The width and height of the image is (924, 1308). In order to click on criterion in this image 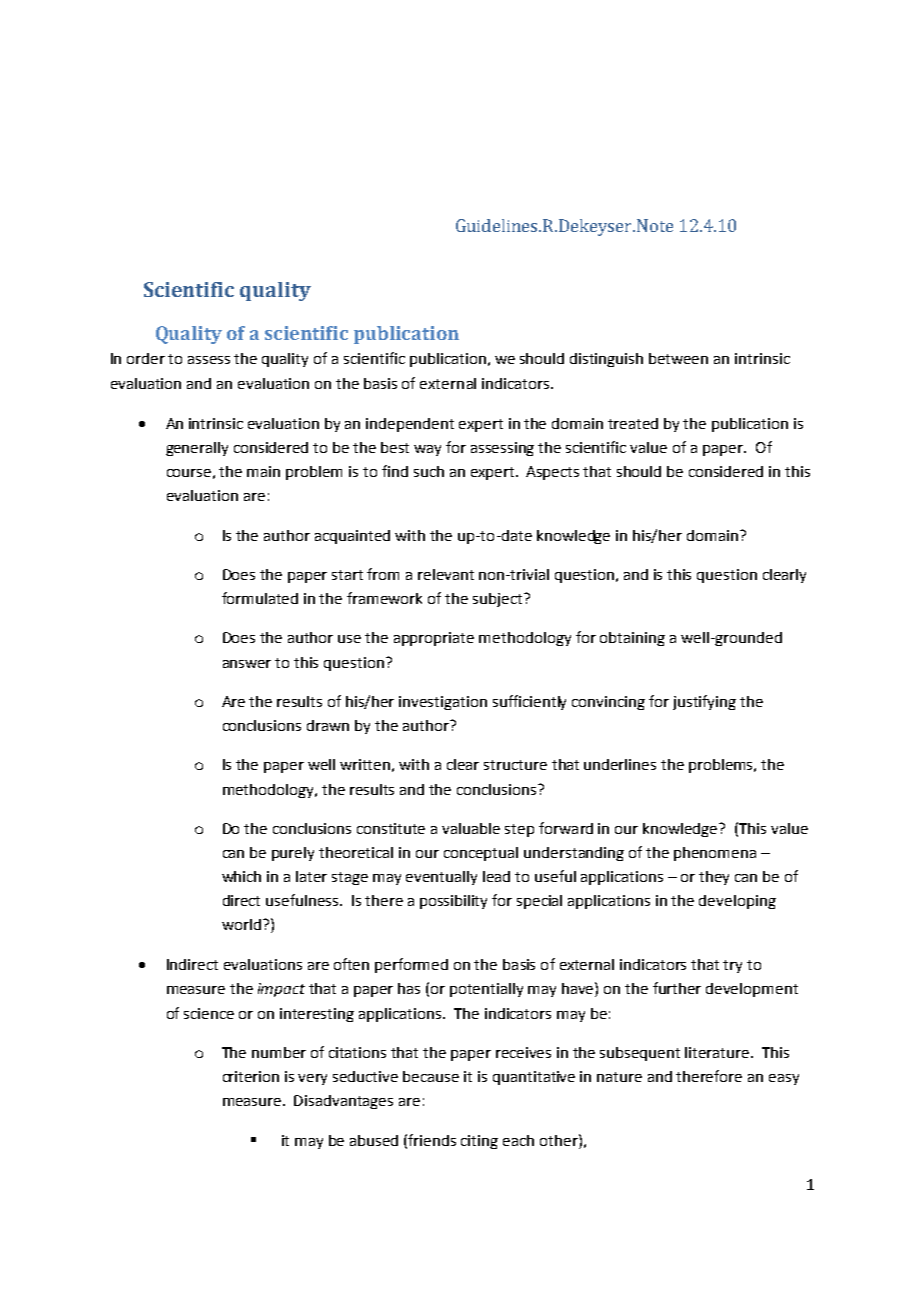, I will do `click(251, 1076)`.
